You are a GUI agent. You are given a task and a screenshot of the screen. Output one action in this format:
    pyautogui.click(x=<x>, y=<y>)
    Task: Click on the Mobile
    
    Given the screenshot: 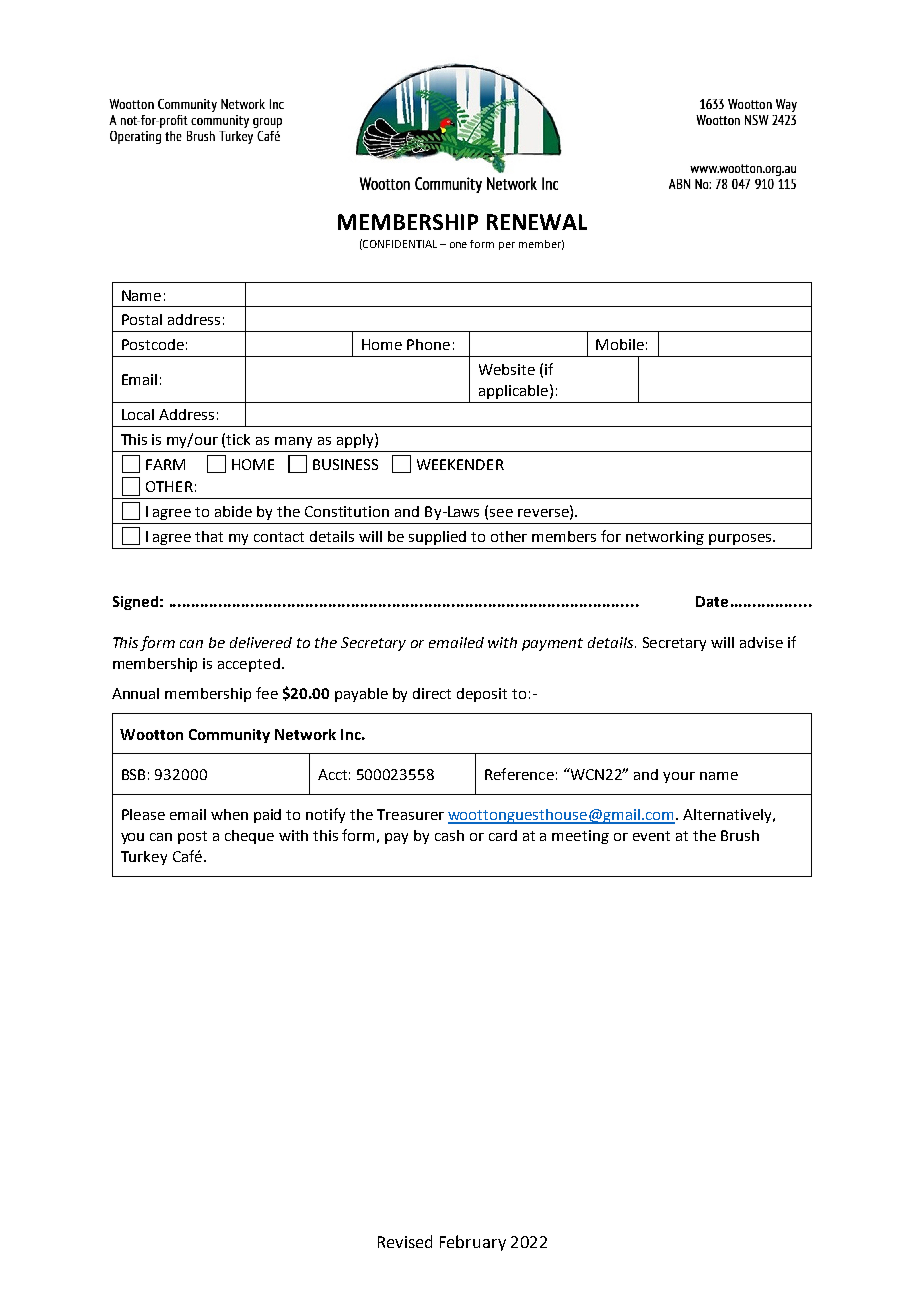 What is the action you would take?
    pyautogui.click(x=620, y=344)
